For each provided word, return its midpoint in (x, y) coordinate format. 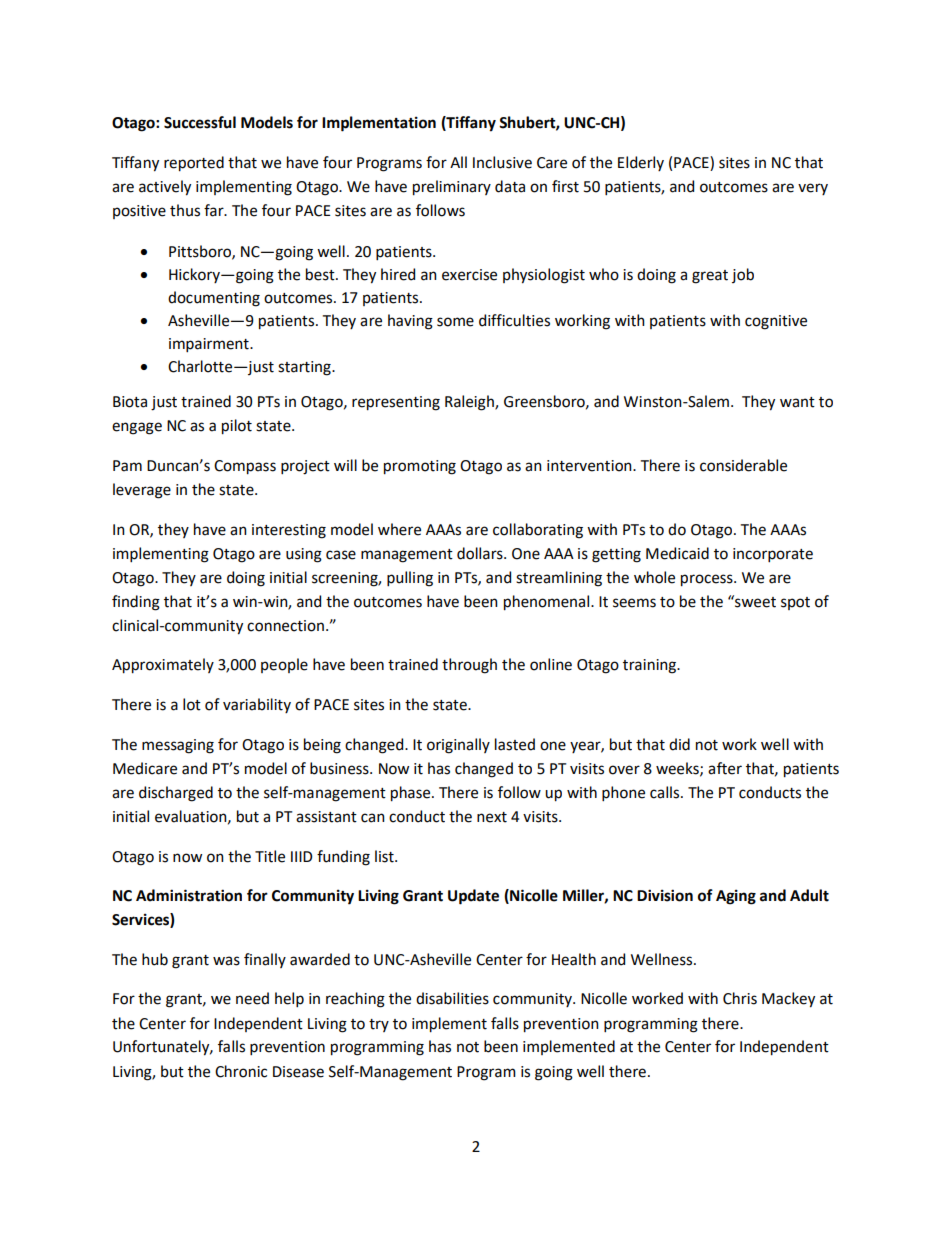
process (708, 580)
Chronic (241, 1071)
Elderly (641, 163)
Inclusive (502, 162)
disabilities (452, 998)
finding (136, 603)
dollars (481, 553)
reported (194, 164)
